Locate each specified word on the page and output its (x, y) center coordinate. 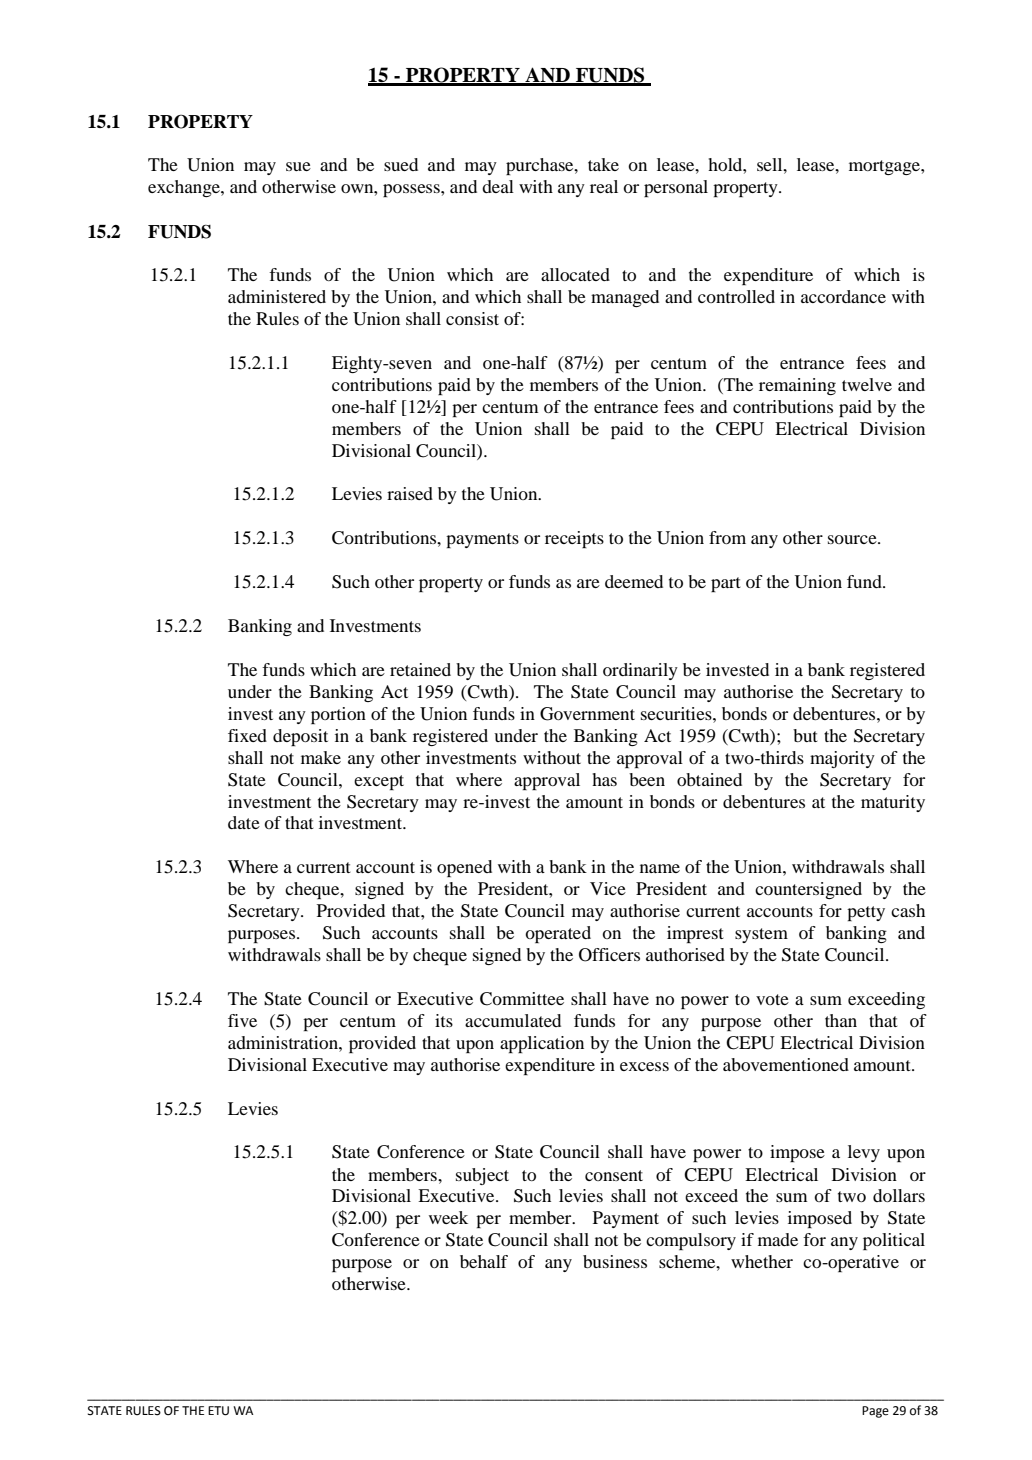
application (542, 1044)
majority (842, 759)
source (853, 539)
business (615, 1261)
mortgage (885, 167)
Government (587, 714)
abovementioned (786, 1064)
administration (284, 1042)
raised (410, 493)
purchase (541, 166)
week (448, 1217)
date (244, 822)
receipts (574, 539)
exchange (185, 188)
